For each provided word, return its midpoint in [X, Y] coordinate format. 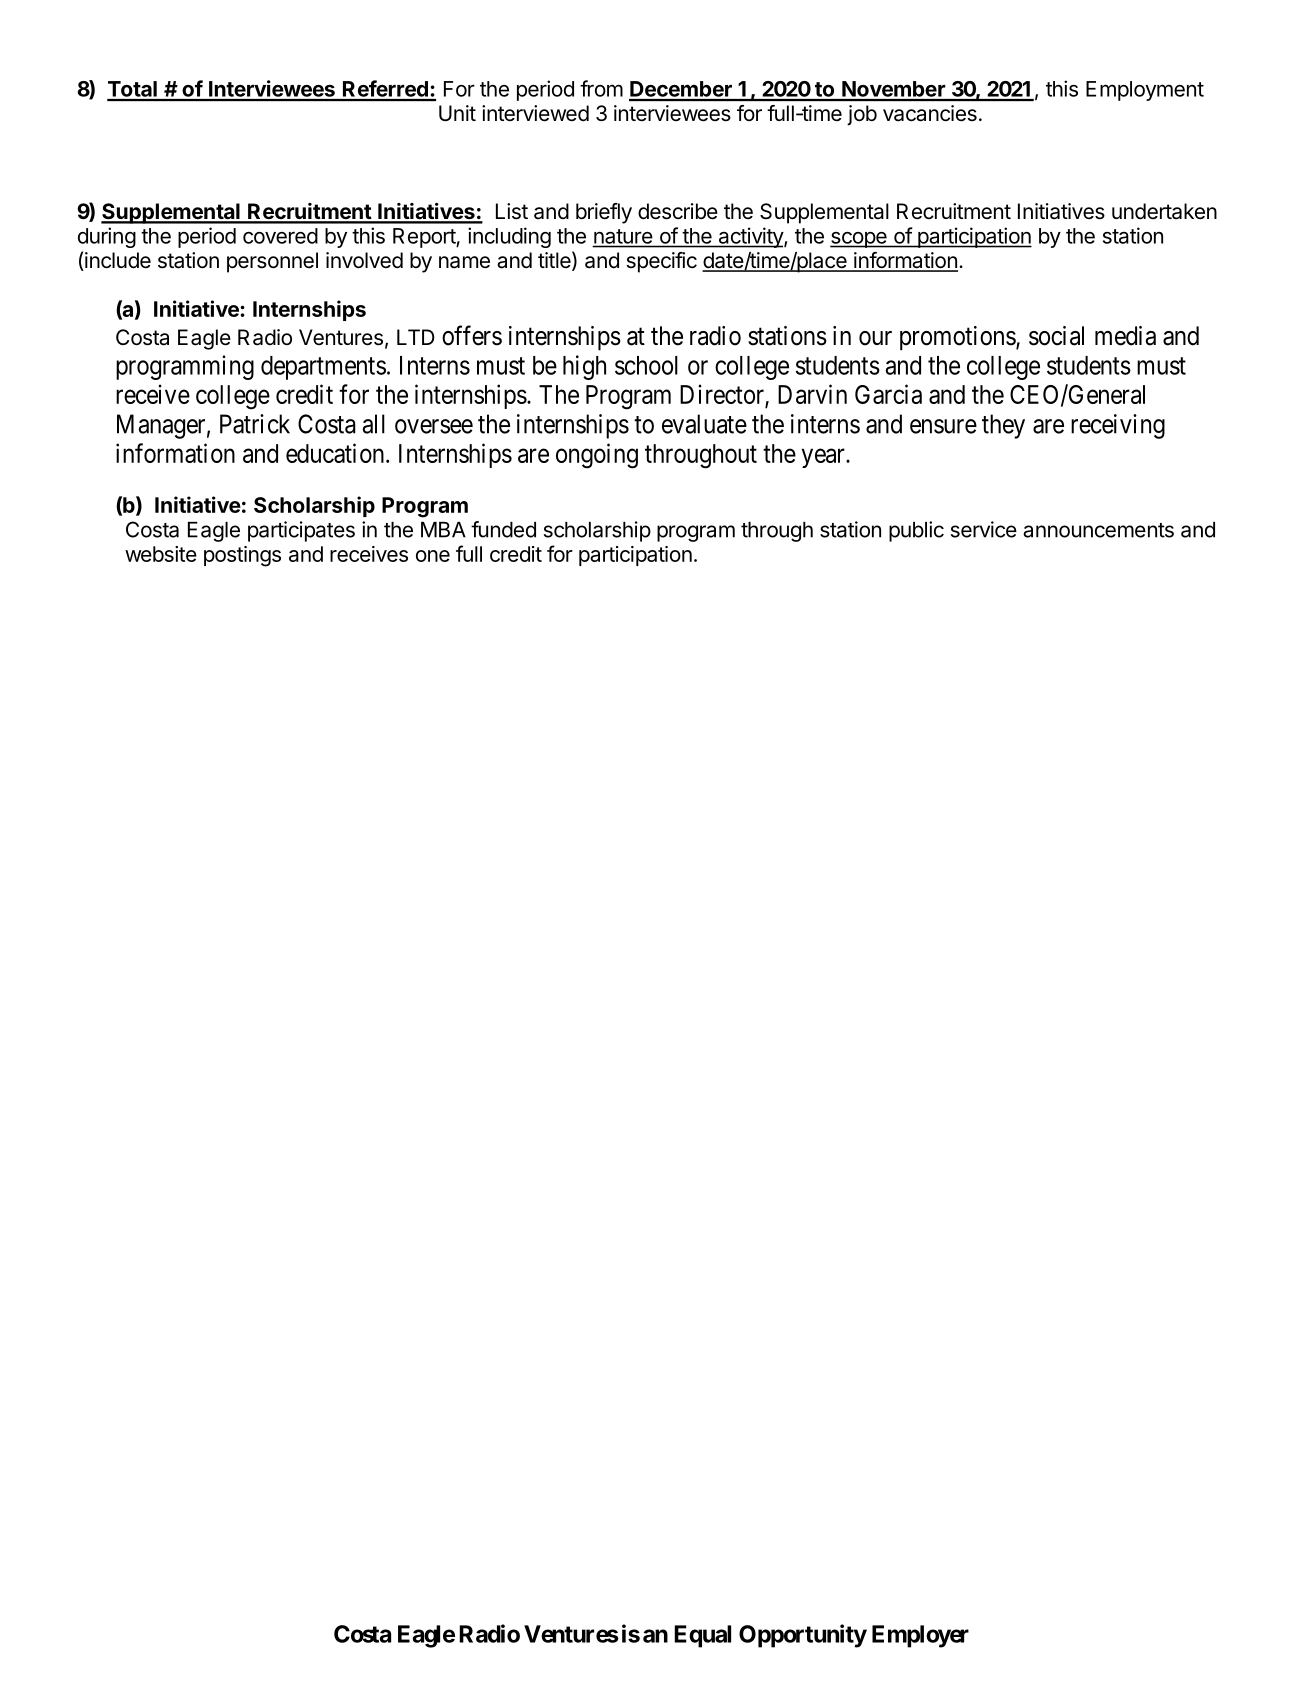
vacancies [930, 113]
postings [242, 556]
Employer [920, 1636]
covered [280, 236]
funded [503, 529]
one [433, 556]
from [601, 88]
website [161, 554]
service [984, 529]
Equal [702, 1636]
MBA [443, 530]
